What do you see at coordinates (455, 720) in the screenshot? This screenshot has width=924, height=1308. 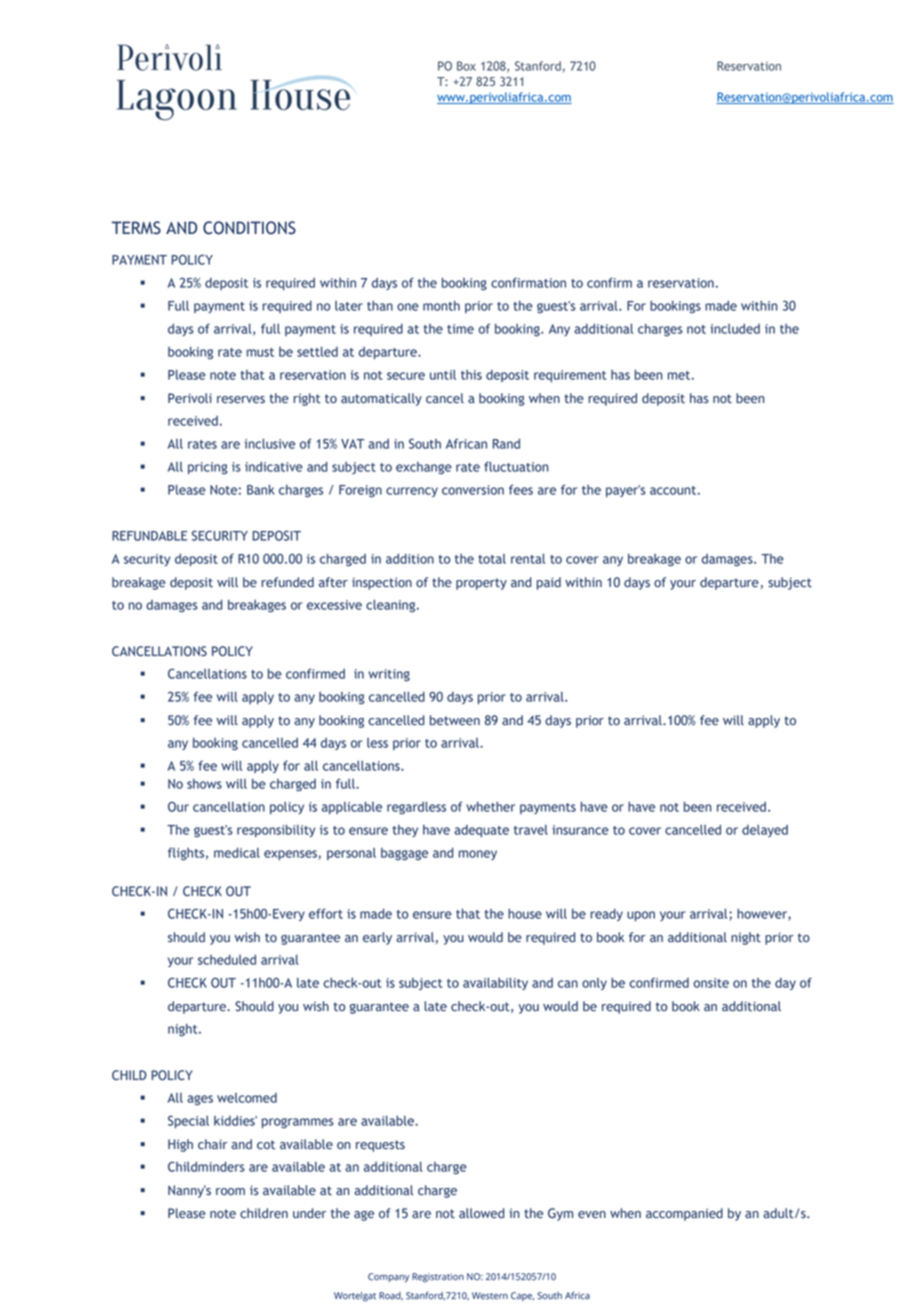 I see `between` at bounding box center [455, 720].
